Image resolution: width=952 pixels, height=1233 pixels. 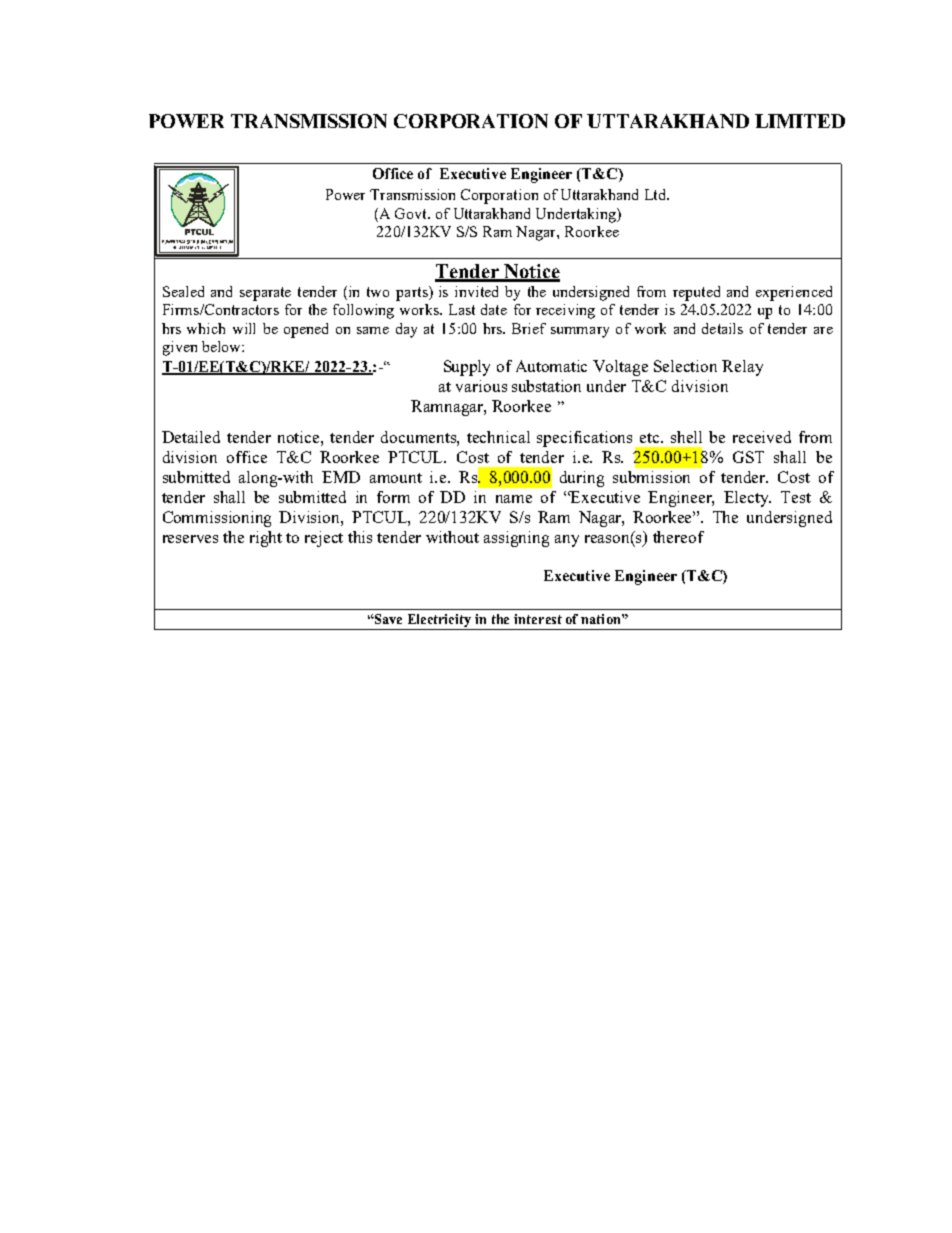 I want to click on Relay, so click(x=742, y=368).
